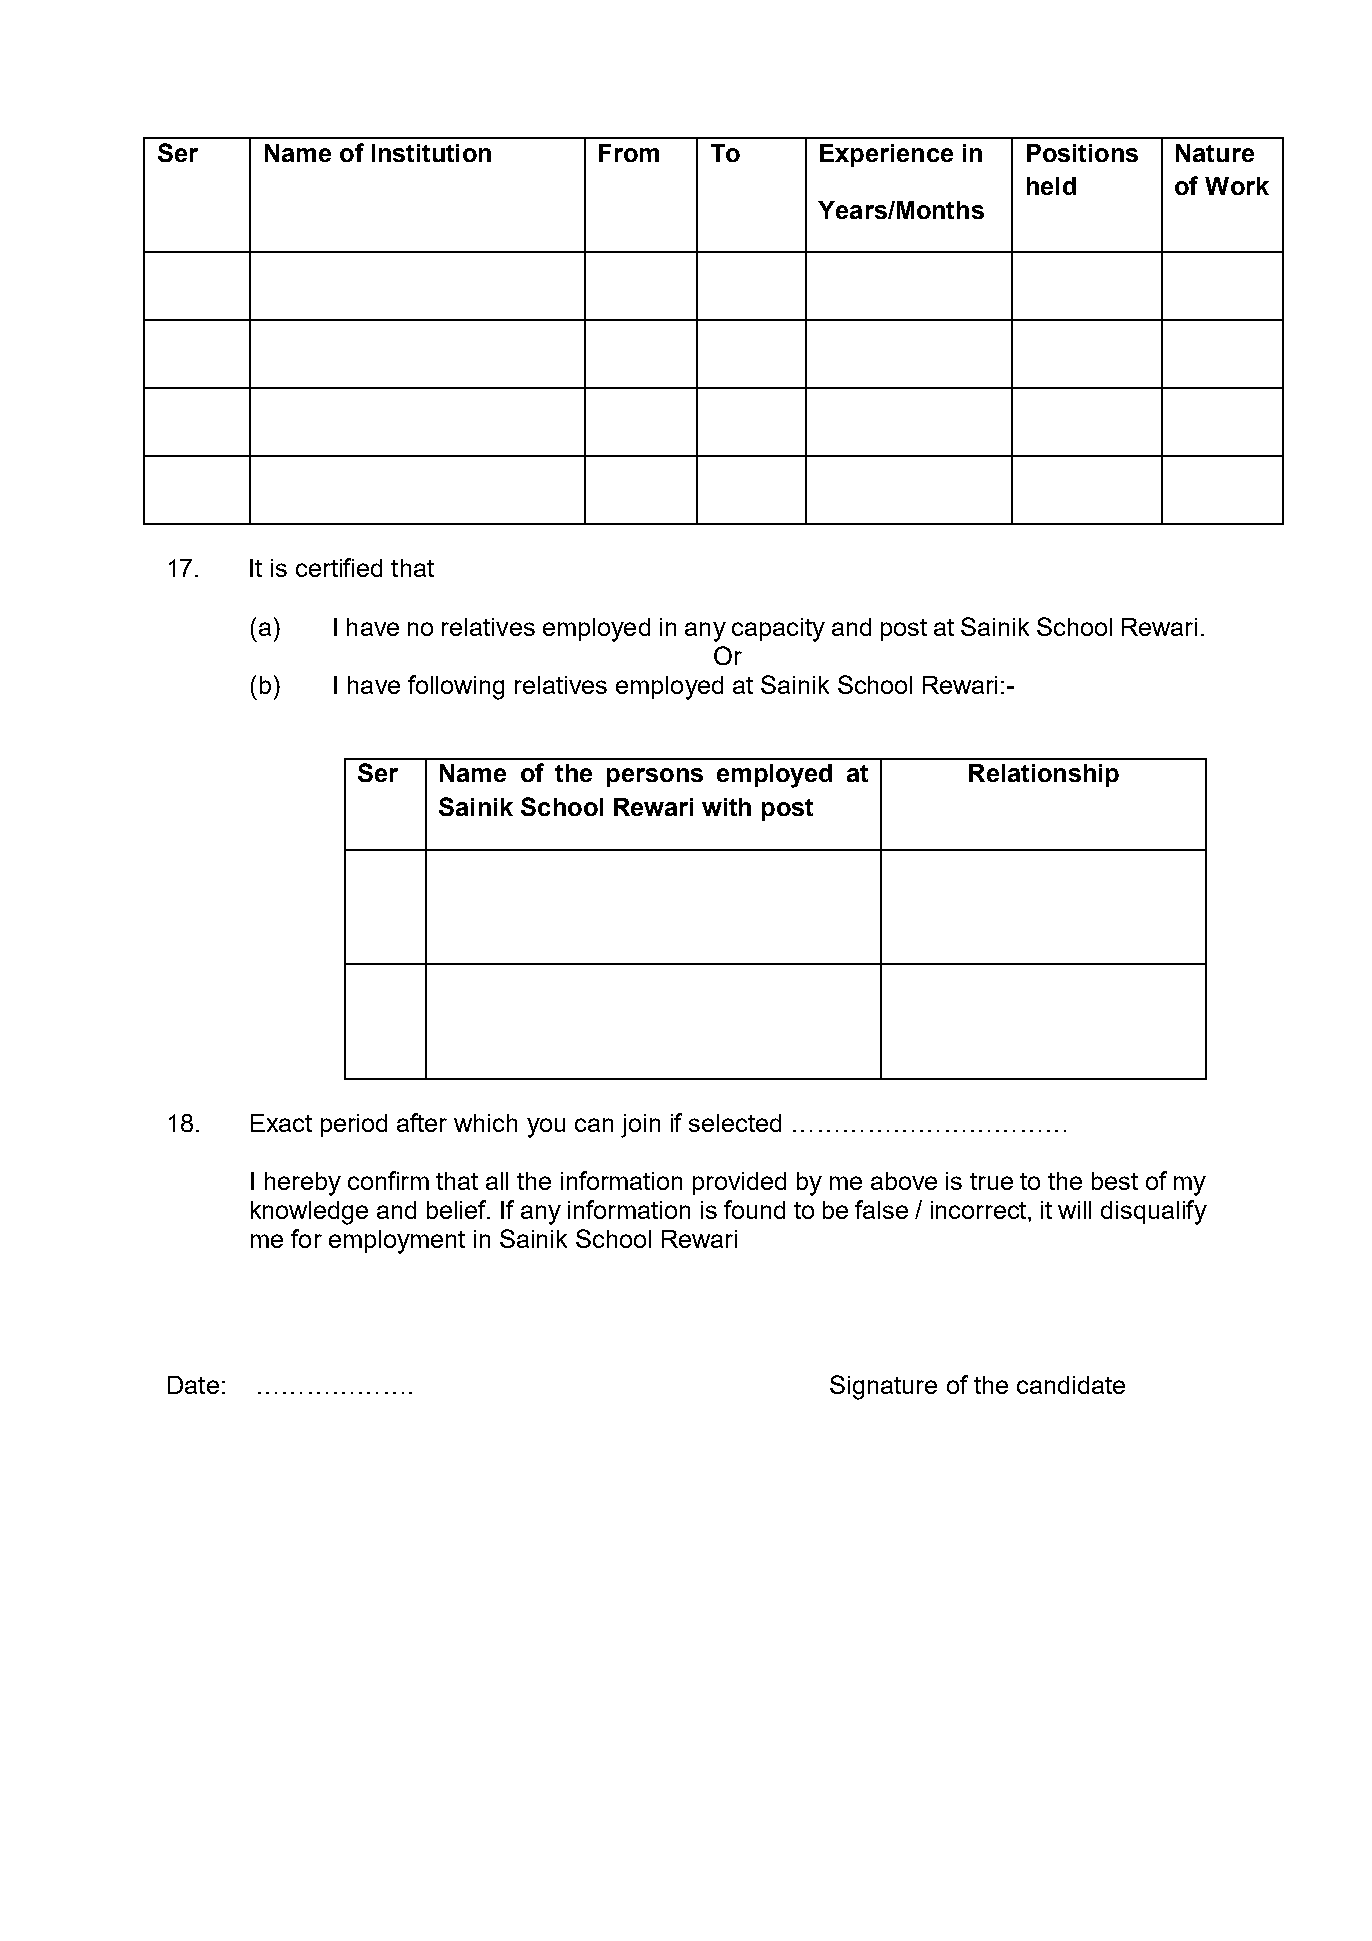  Describe the element at coordinates (1115, 1181) in the page. I see `best` at that location.
